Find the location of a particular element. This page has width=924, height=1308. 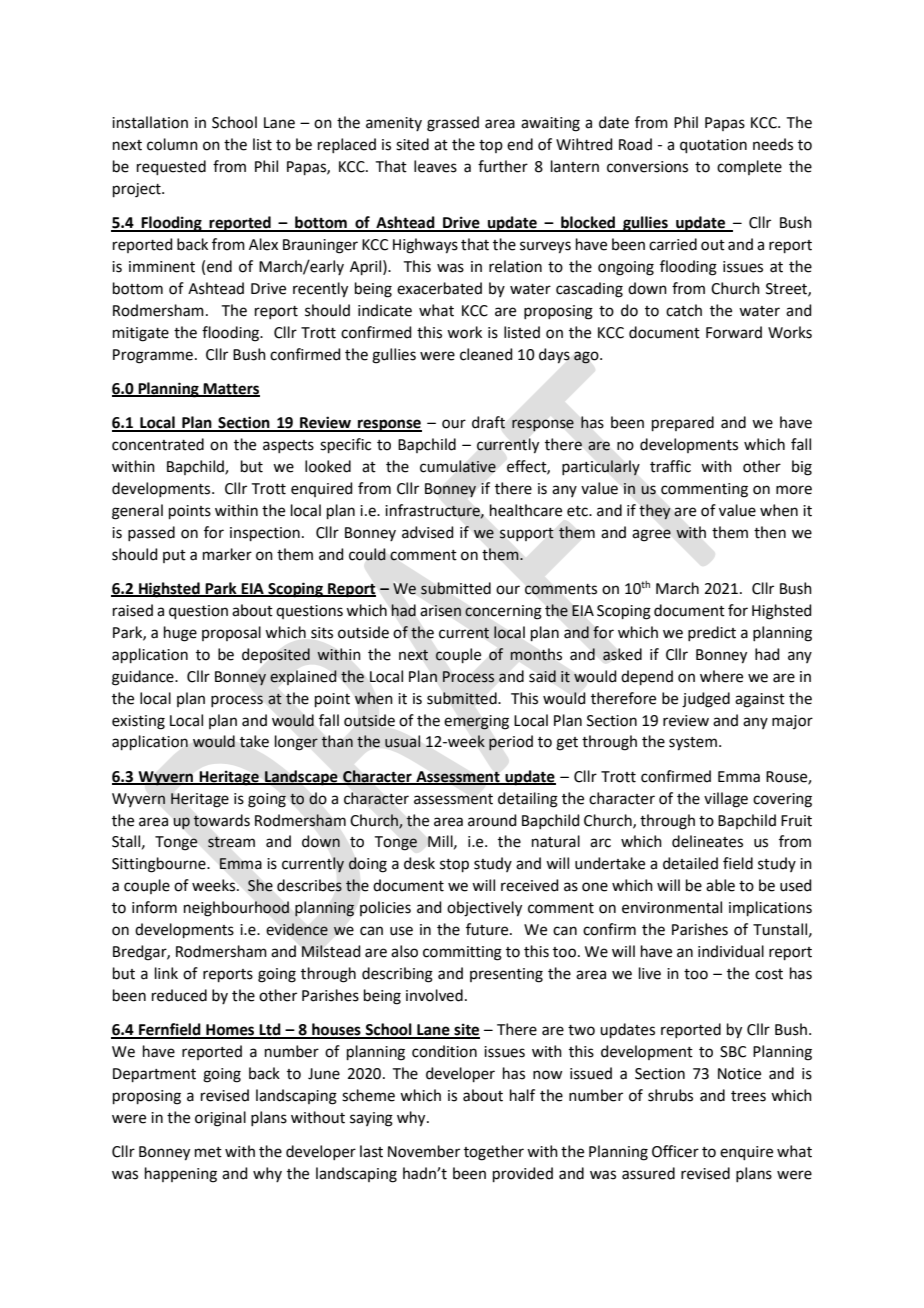

individual is located at coordinates (731, 951).
